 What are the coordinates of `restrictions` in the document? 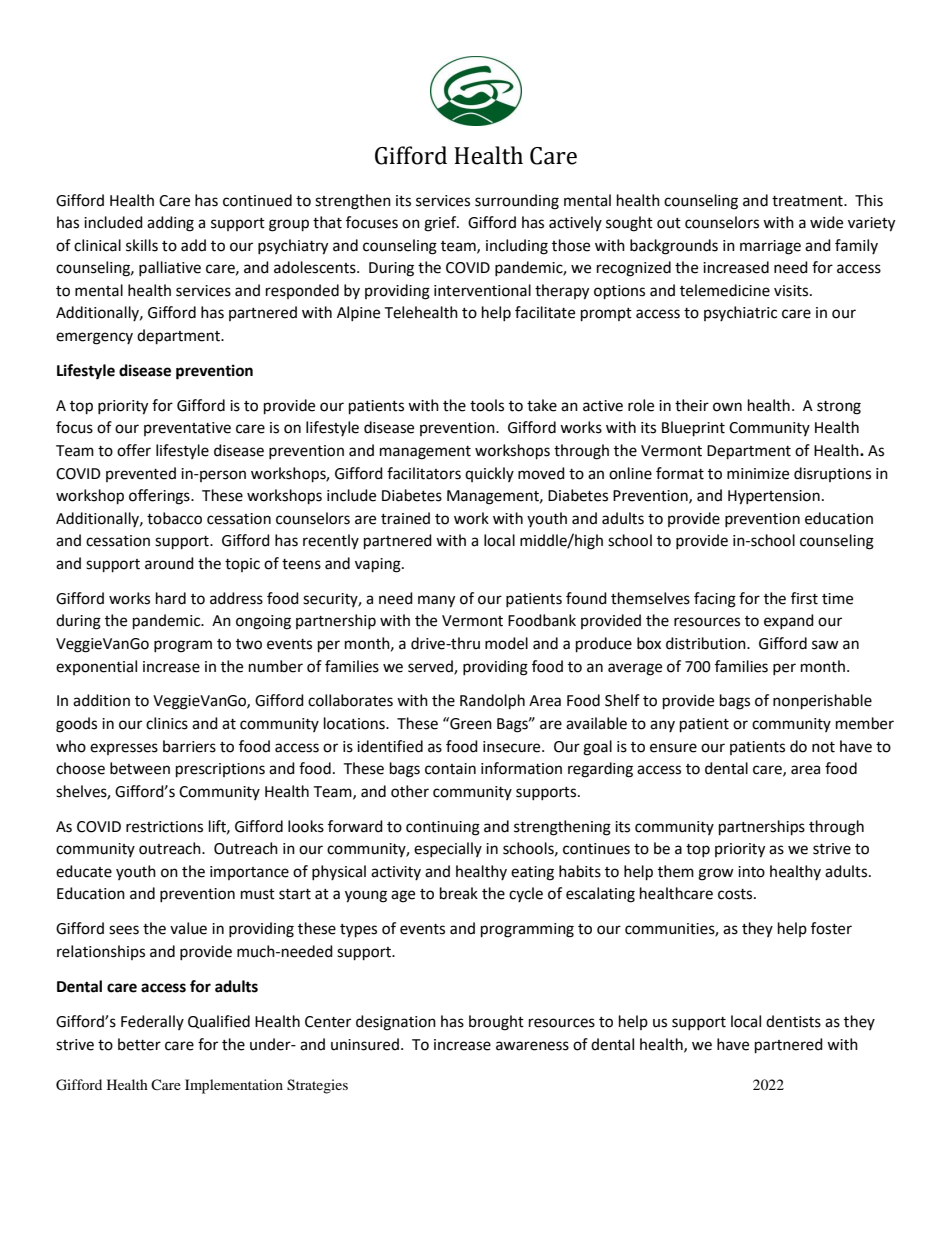 It's located at (164, 827).
